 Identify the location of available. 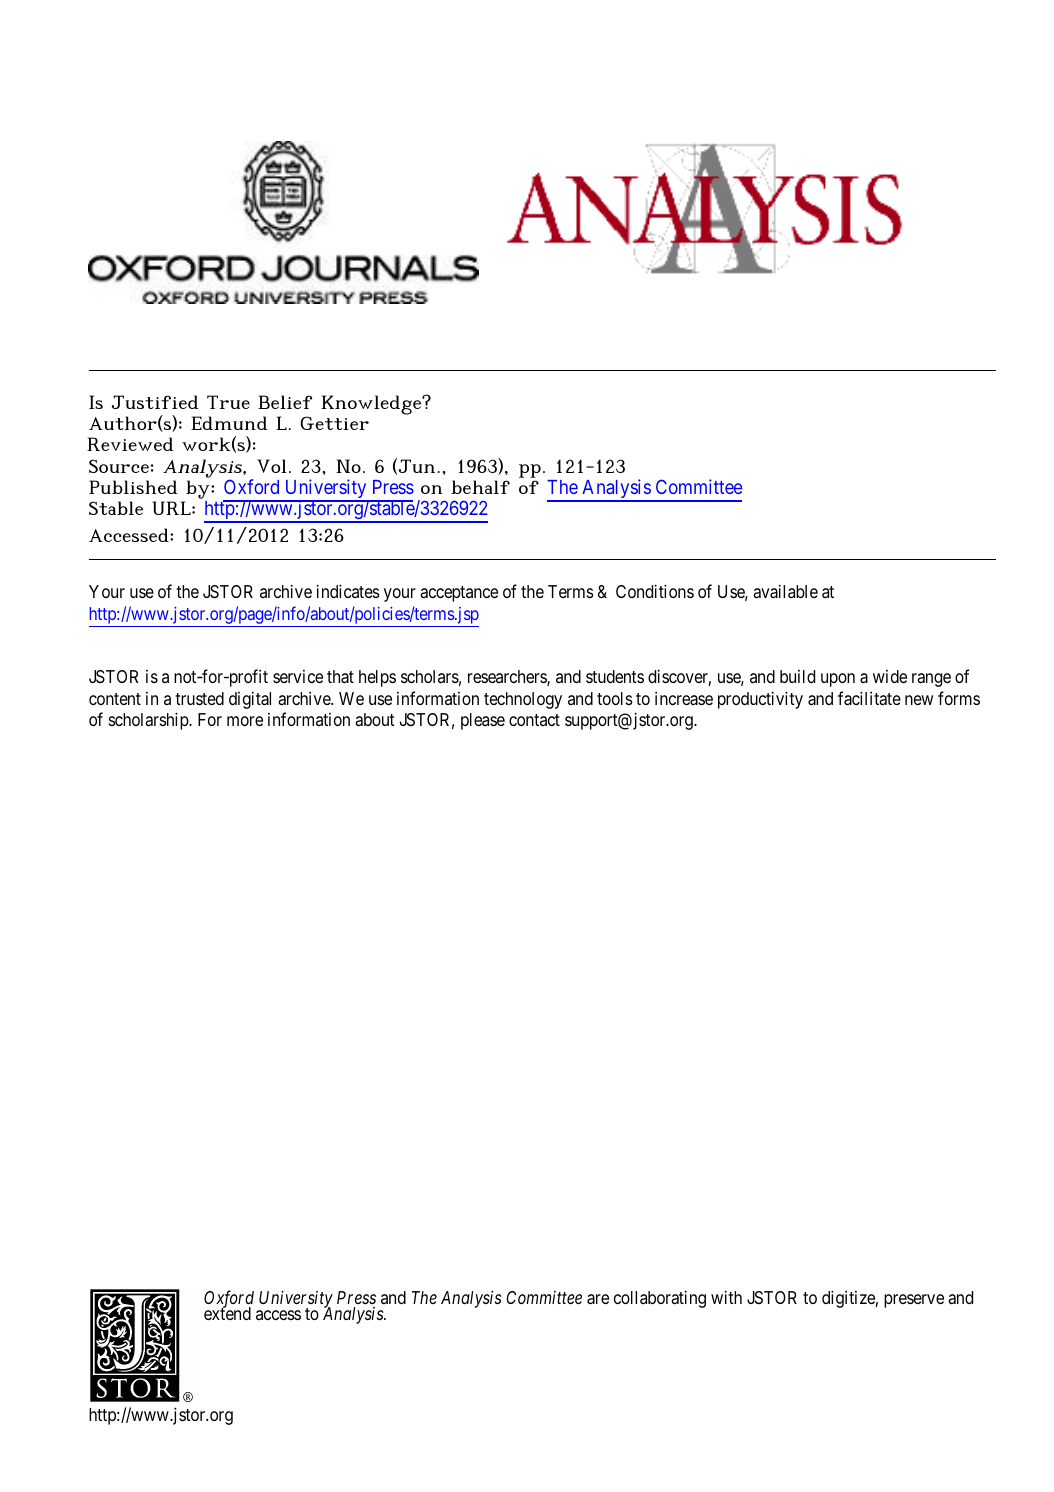
(785, 591).
